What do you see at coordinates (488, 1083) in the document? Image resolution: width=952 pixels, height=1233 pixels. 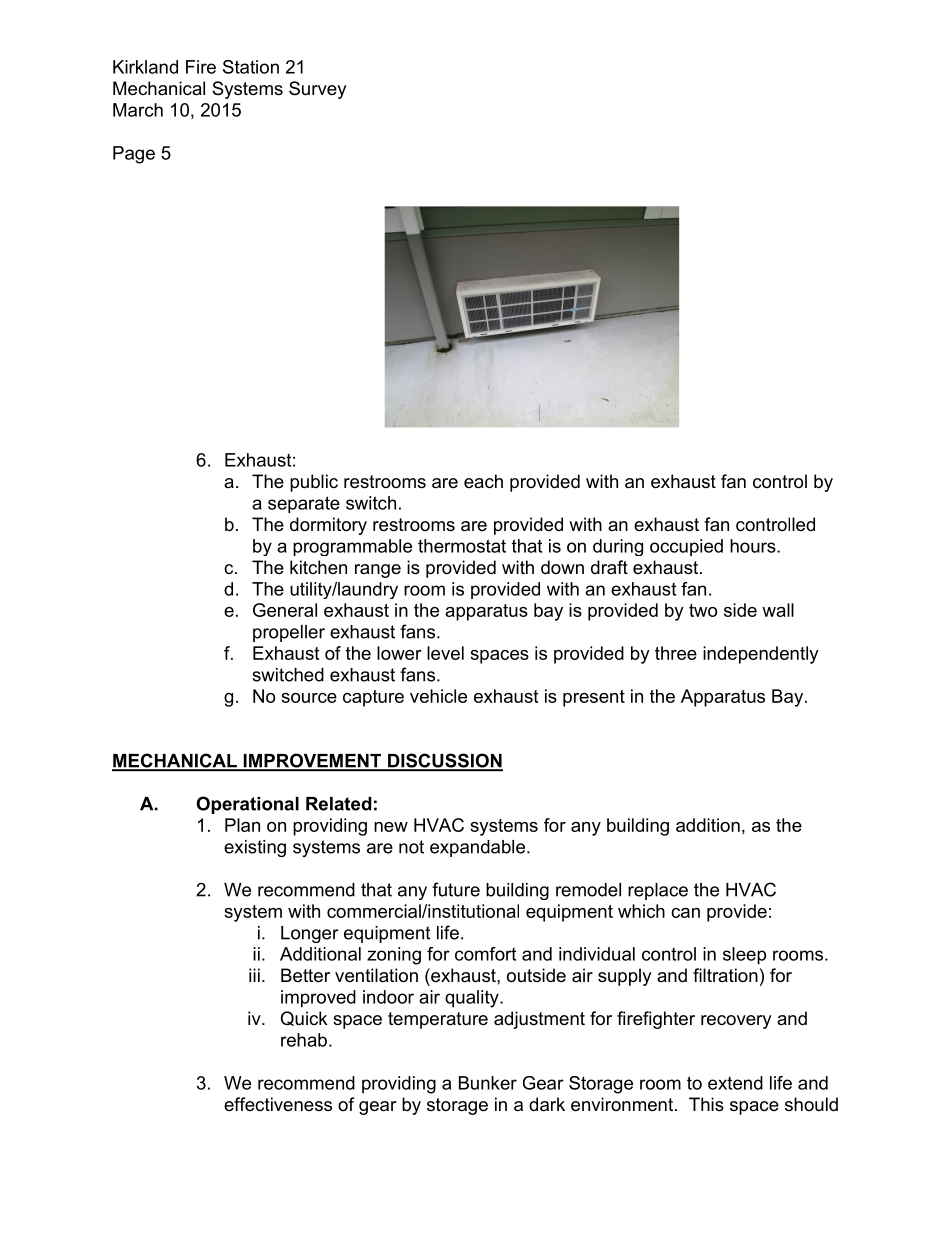 I see `Bunker` at bounding box center [488, 1083].
